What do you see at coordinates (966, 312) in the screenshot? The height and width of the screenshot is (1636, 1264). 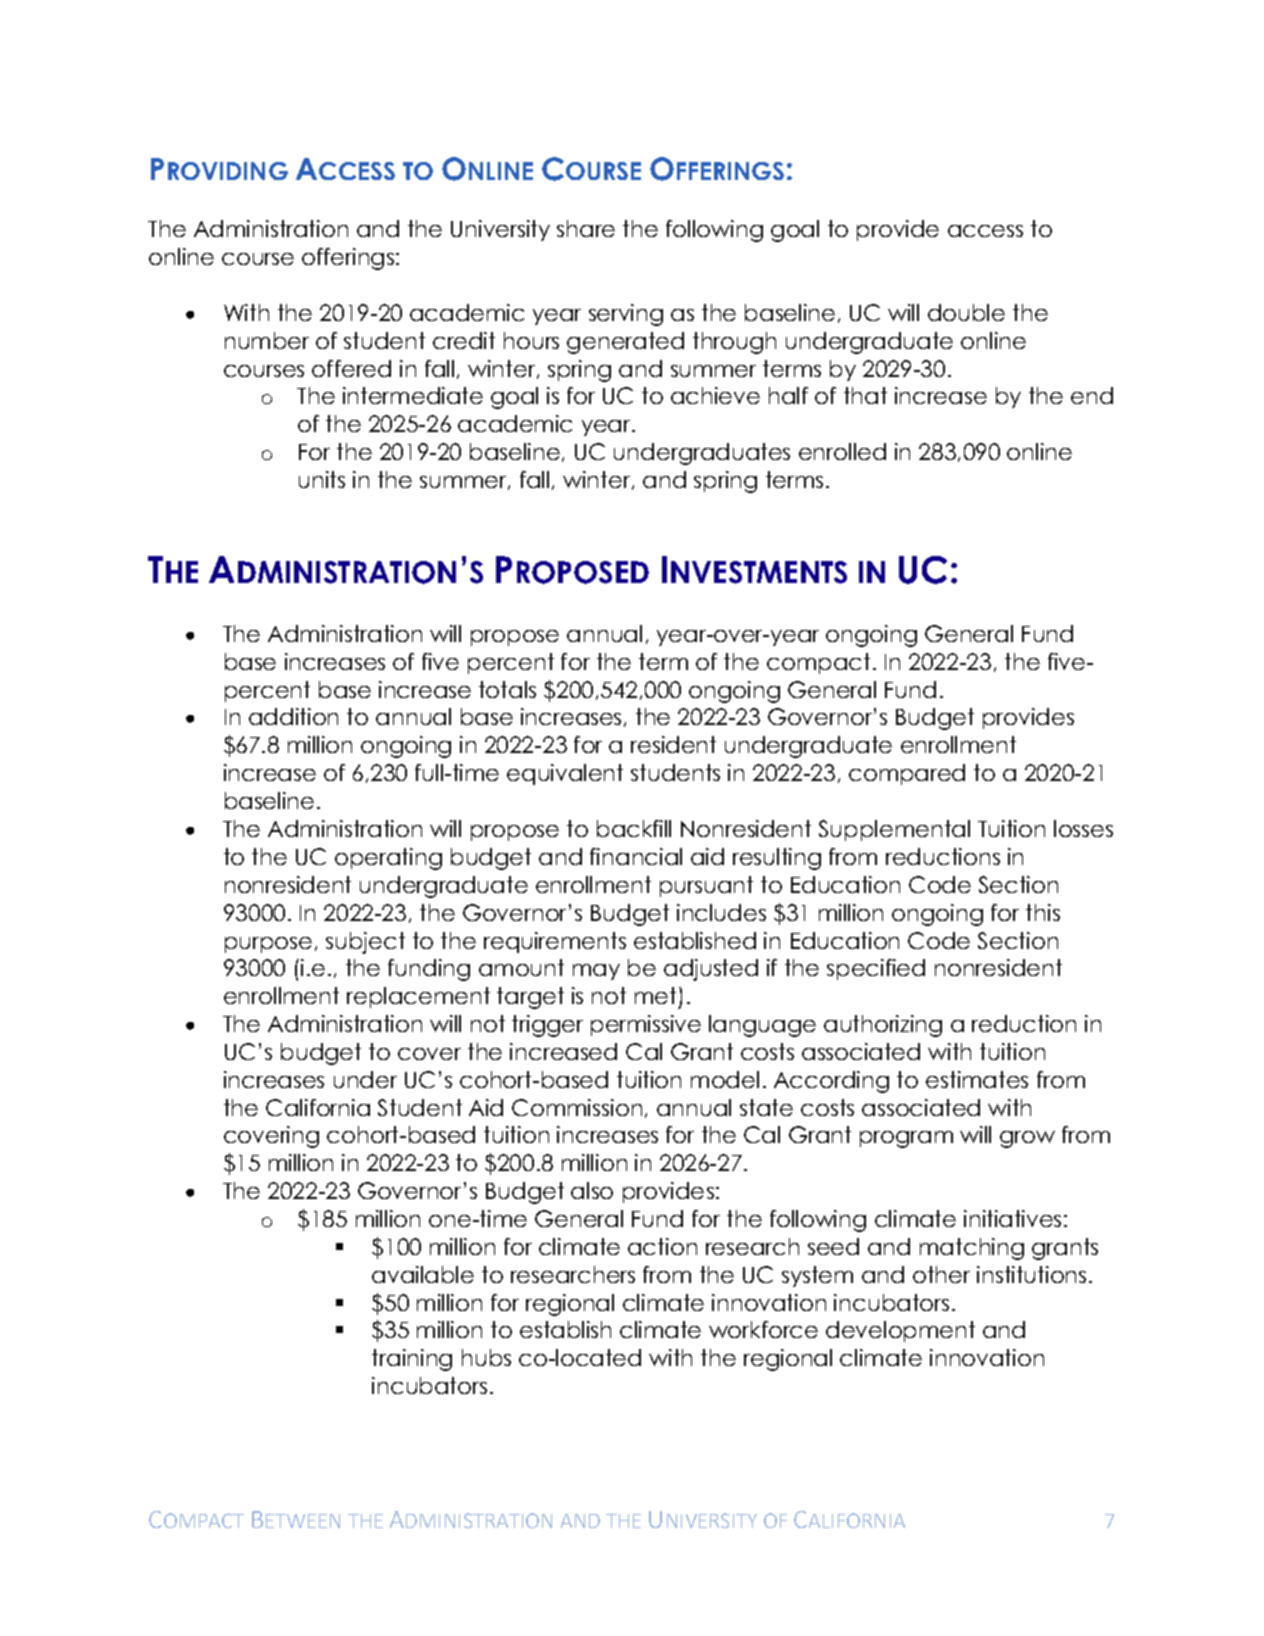 I see `double` at bounding box center [966, 312].
